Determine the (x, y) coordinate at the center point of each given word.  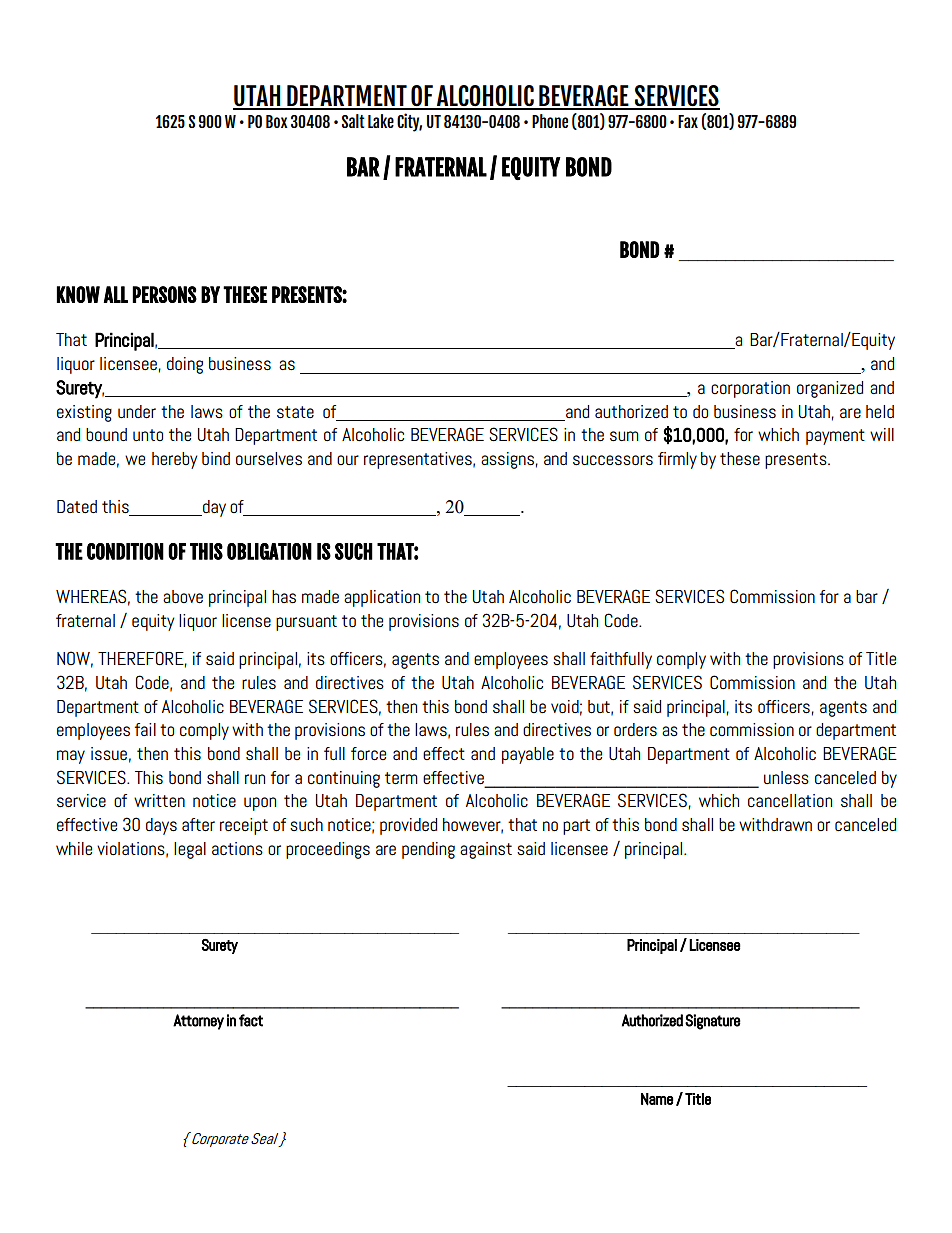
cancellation (790, 801)
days (161, 826)
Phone (550, 121)
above (183, 597)
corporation (750, 389)
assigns (507, 460)
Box (277, 121)
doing (185, 365)
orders (635, 730)
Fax (688, 121)
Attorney (198, 1022)
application (382, 598)
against (486, 850)
